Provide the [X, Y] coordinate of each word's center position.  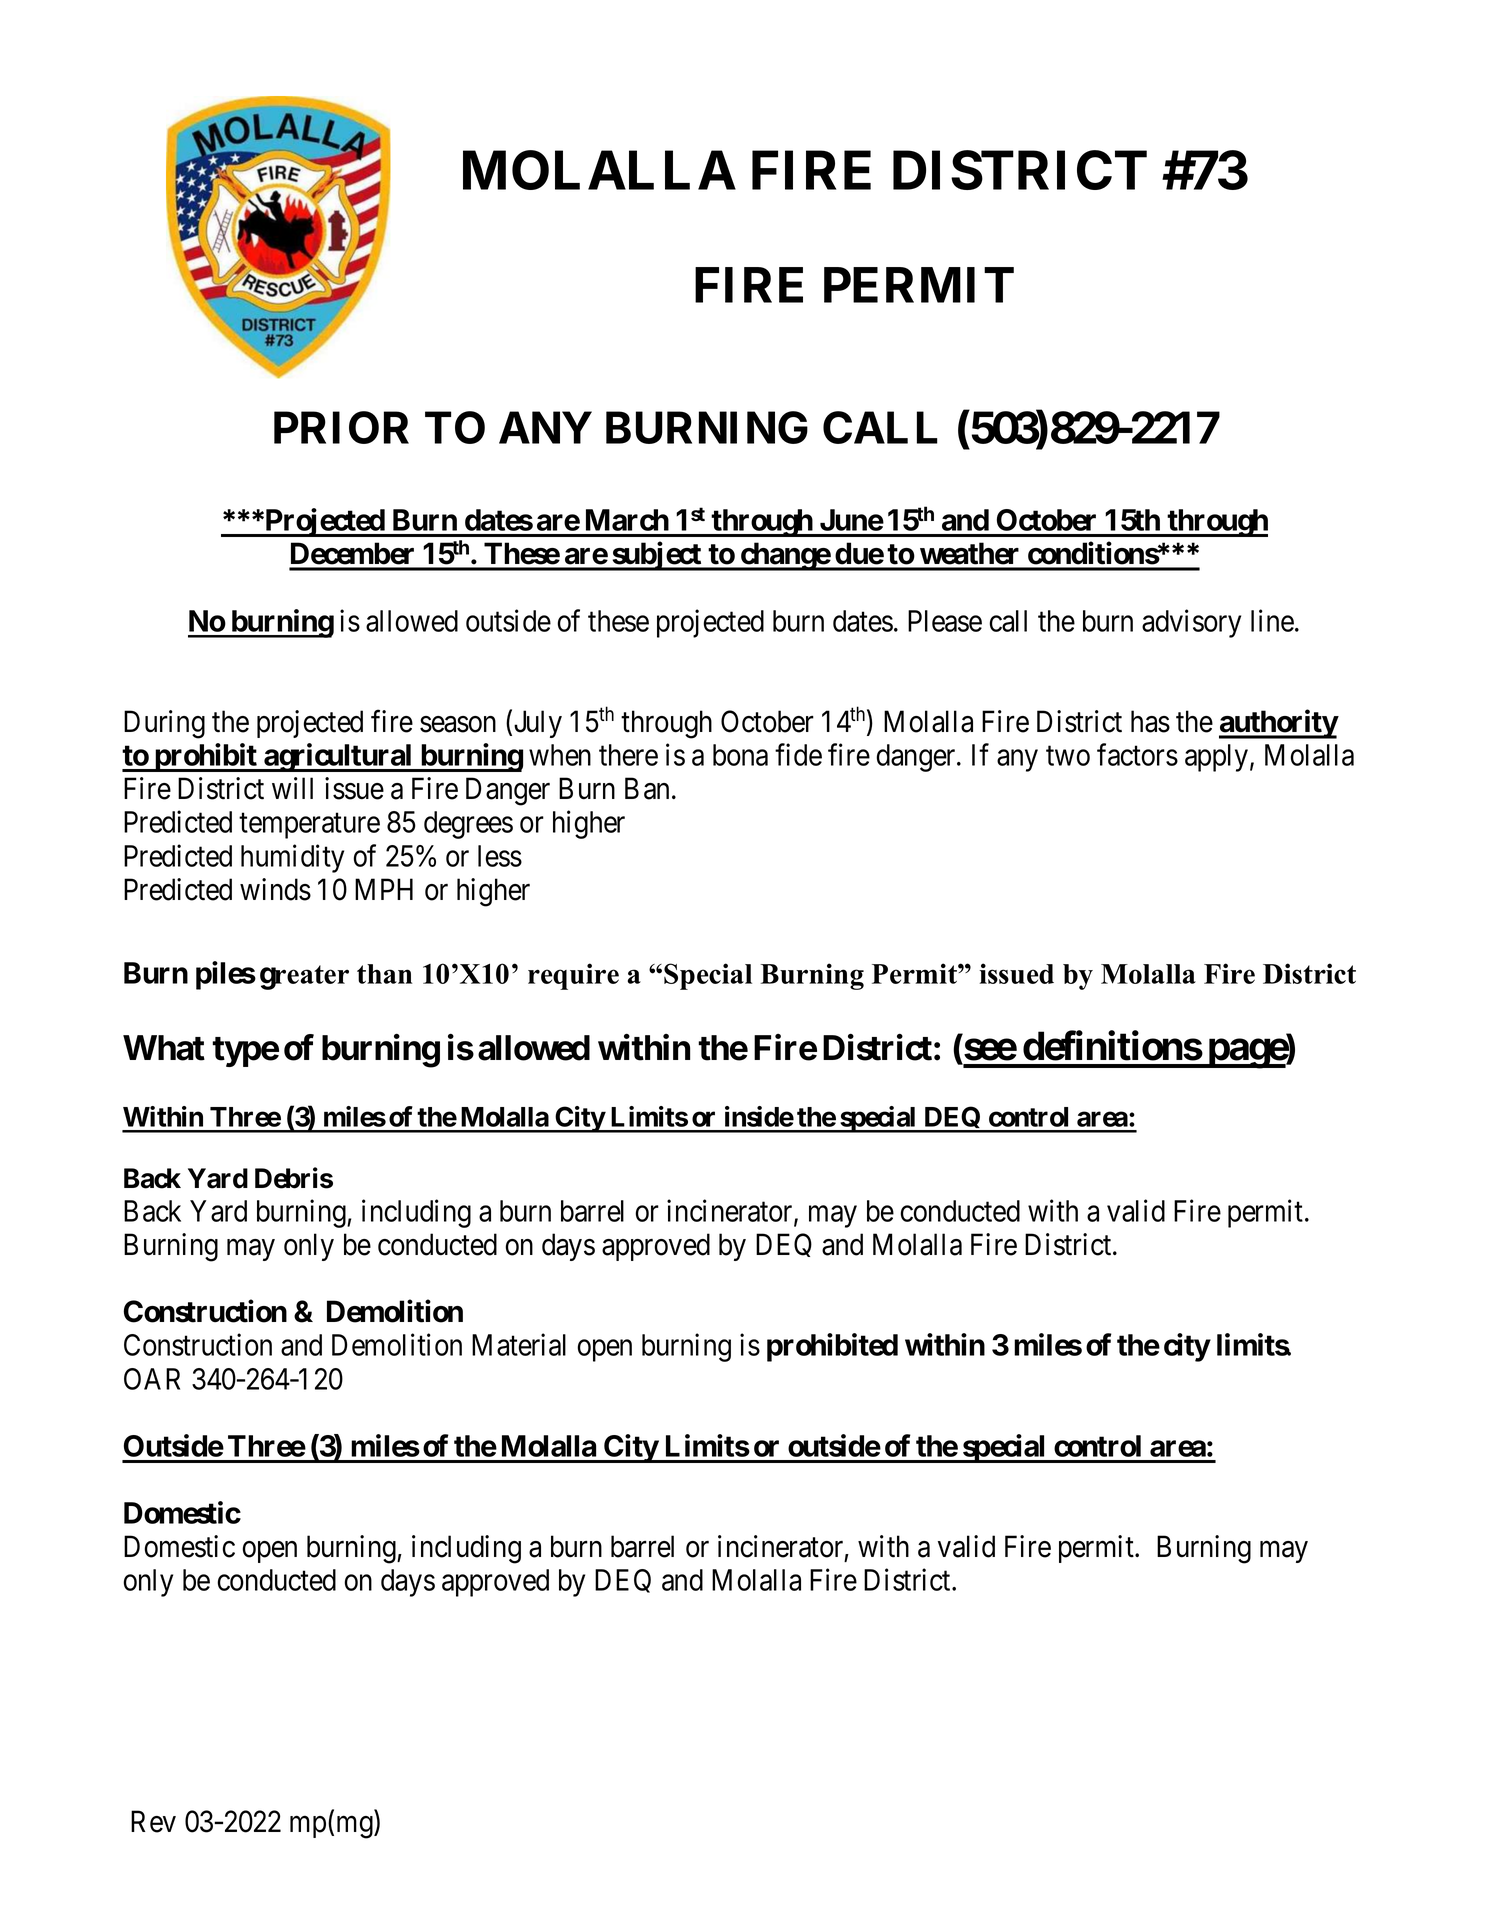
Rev [153, 1821]
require [573, 976]
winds [275, 889]
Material [519, 1345]
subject [657, 556]
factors [1137, 754]
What [164, 1048]
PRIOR [341, 427]
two [1068, 756]
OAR [152, 1379]
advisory [1191, 623]
